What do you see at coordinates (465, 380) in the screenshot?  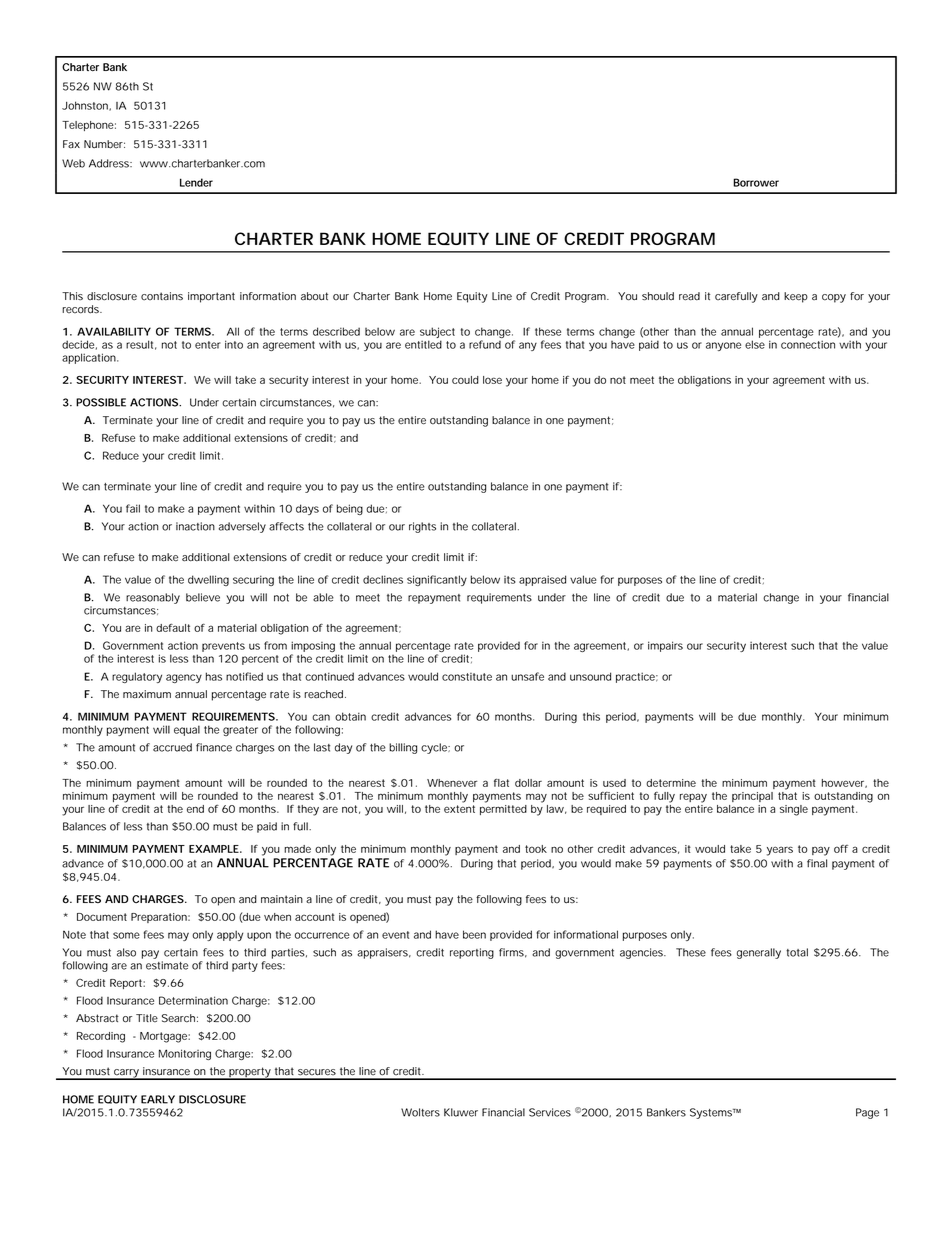 I see `could` at bounding box center [465, 380].
